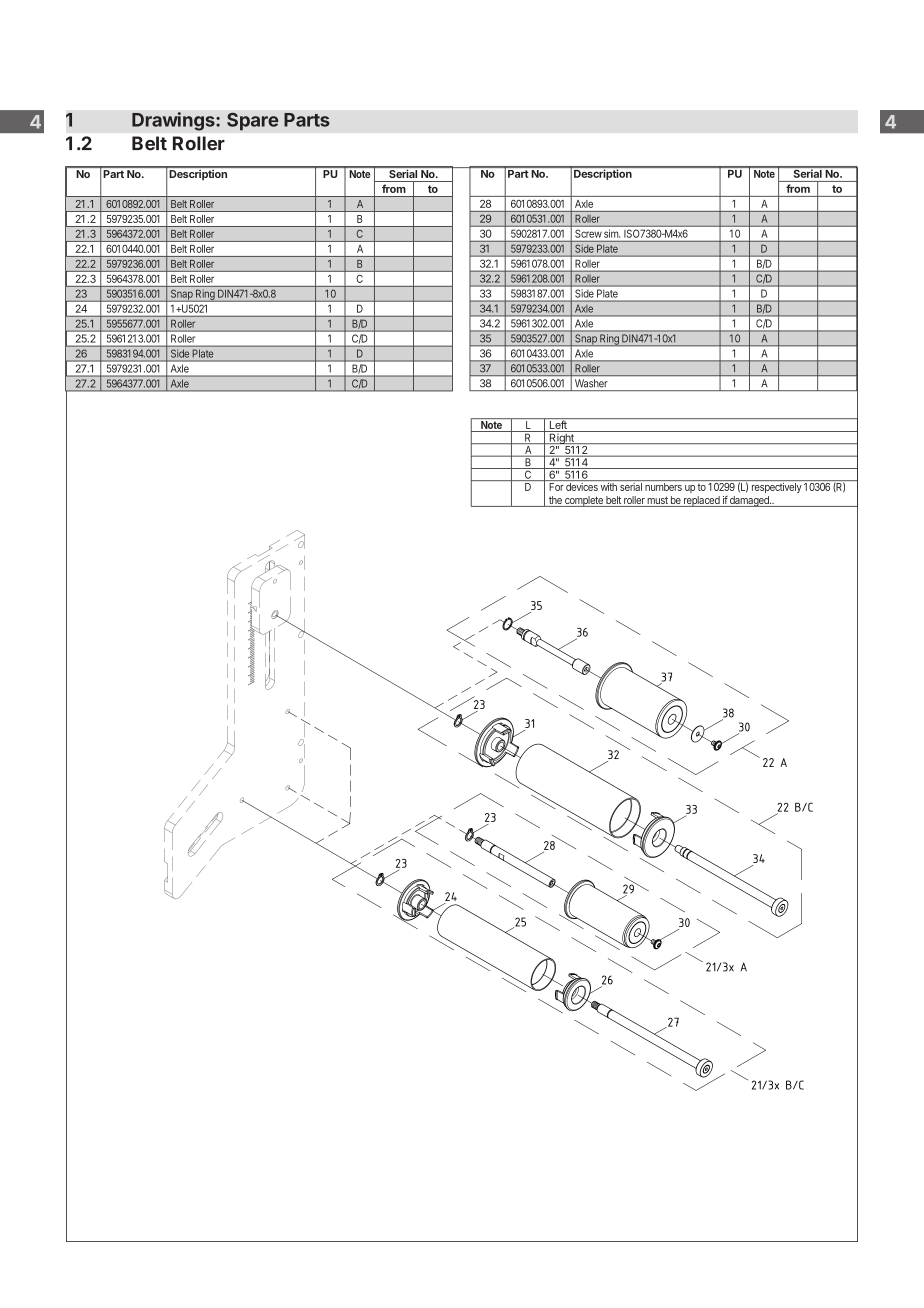 This document has width=924, height=1308. What do you see at coordinates (702, 501) in the document?
I see `replaced` at bounding box center [702, 501].
